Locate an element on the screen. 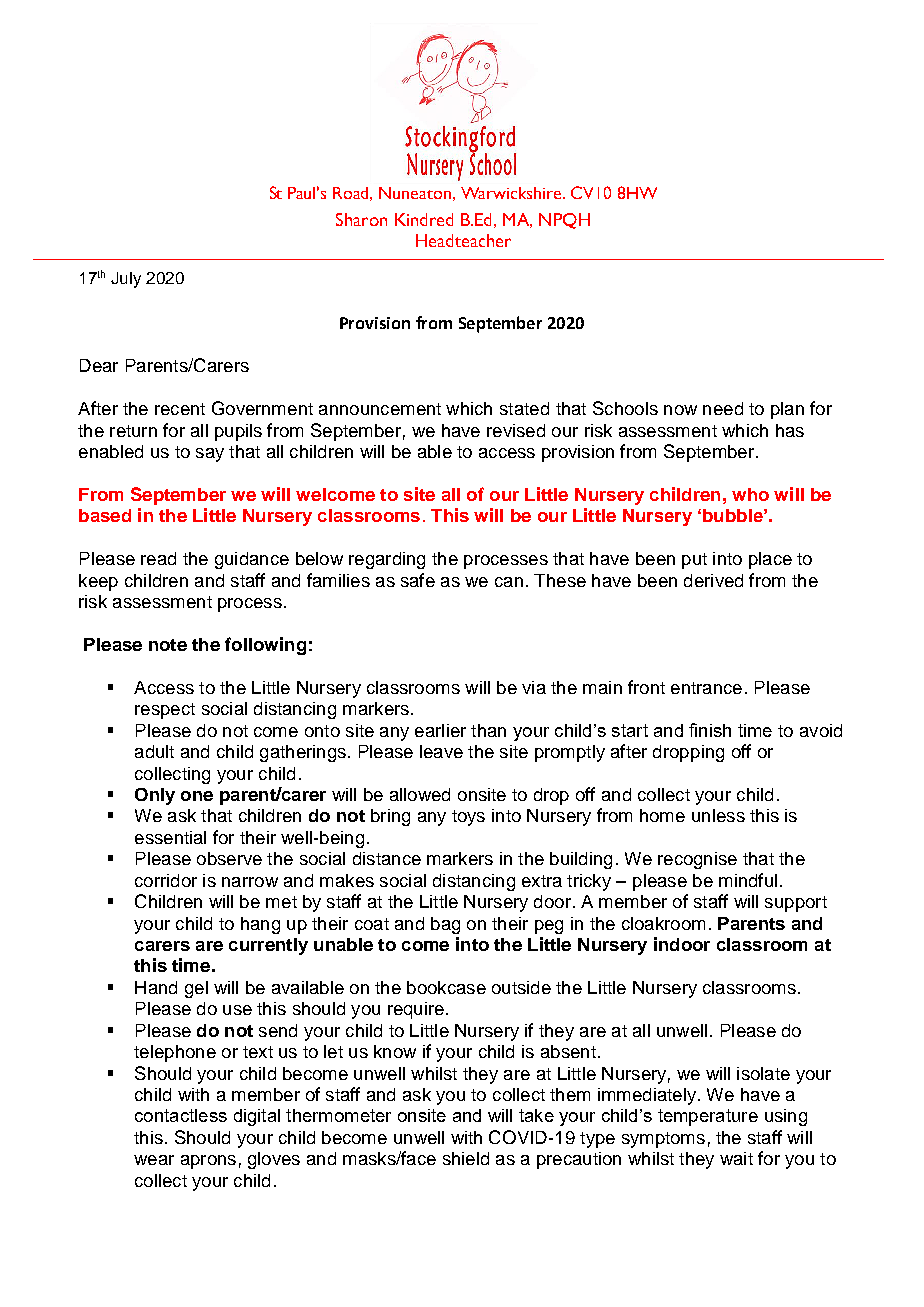  Warwickshire is located at coordinates (512, 193).
